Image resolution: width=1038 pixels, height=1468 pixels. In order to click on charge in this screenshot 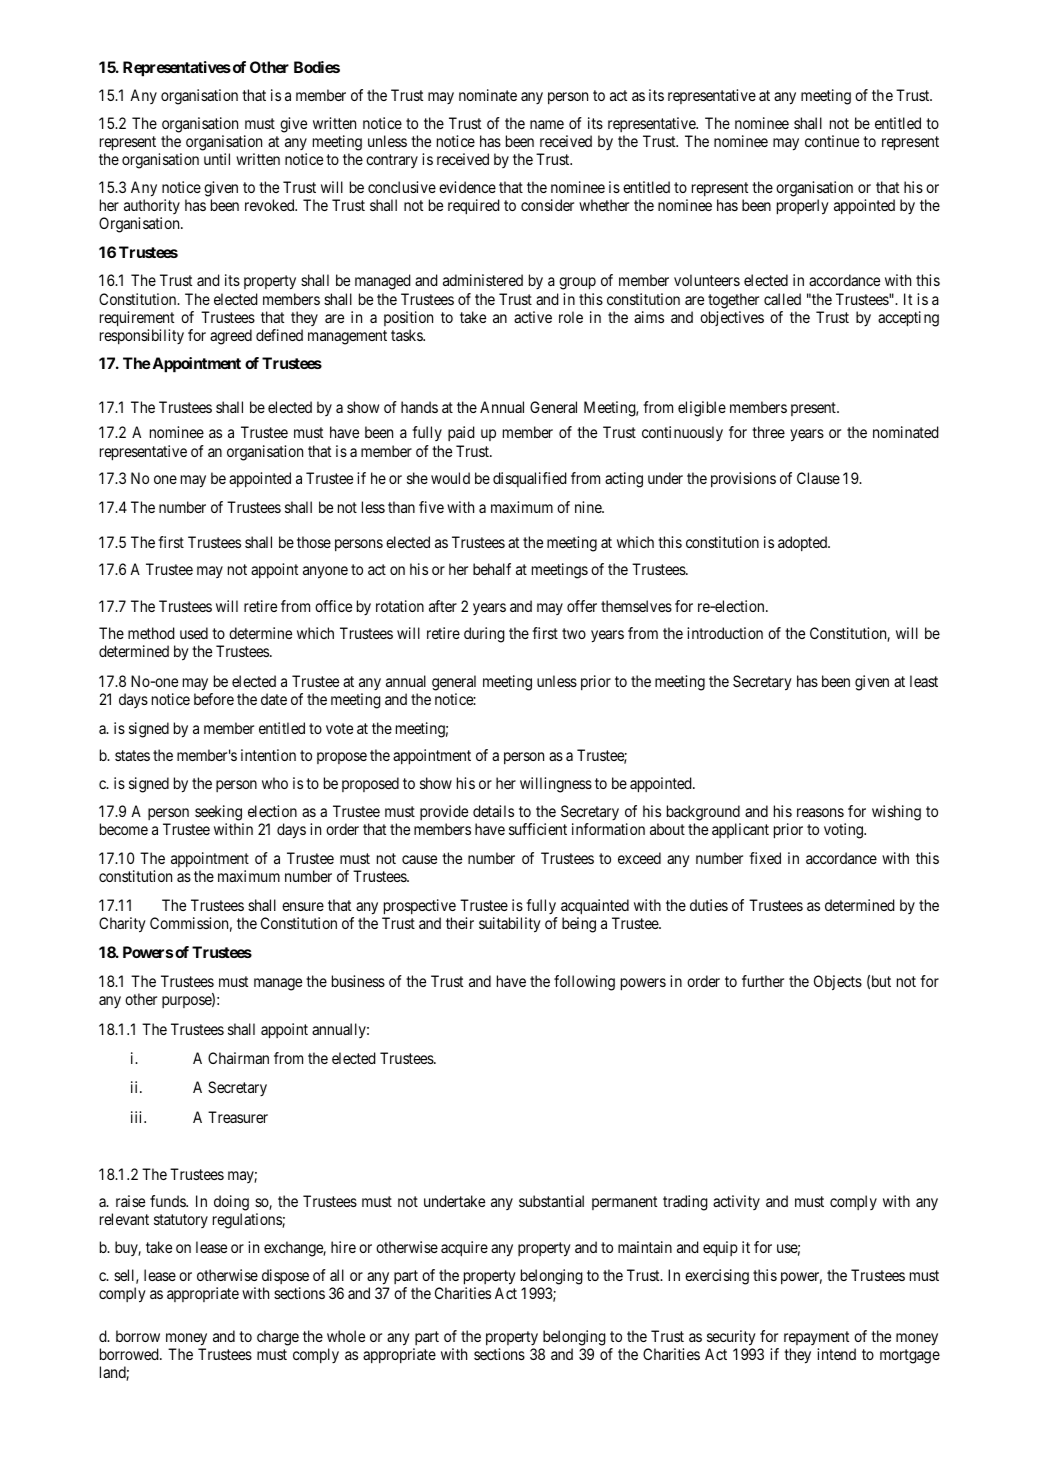, I will do `click(278, 1338)`.
